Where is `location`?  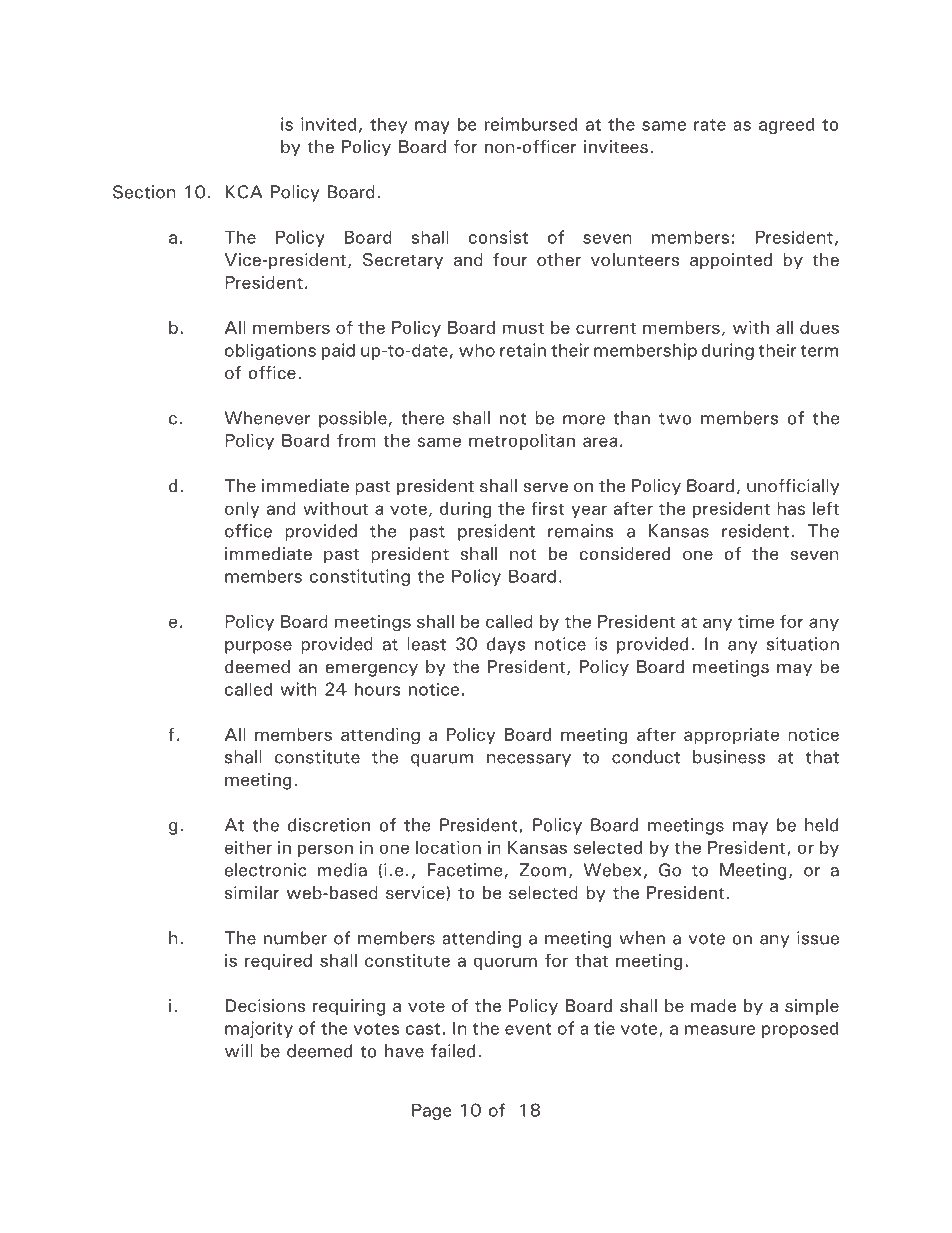
location is located at coordinates (448, 847).
